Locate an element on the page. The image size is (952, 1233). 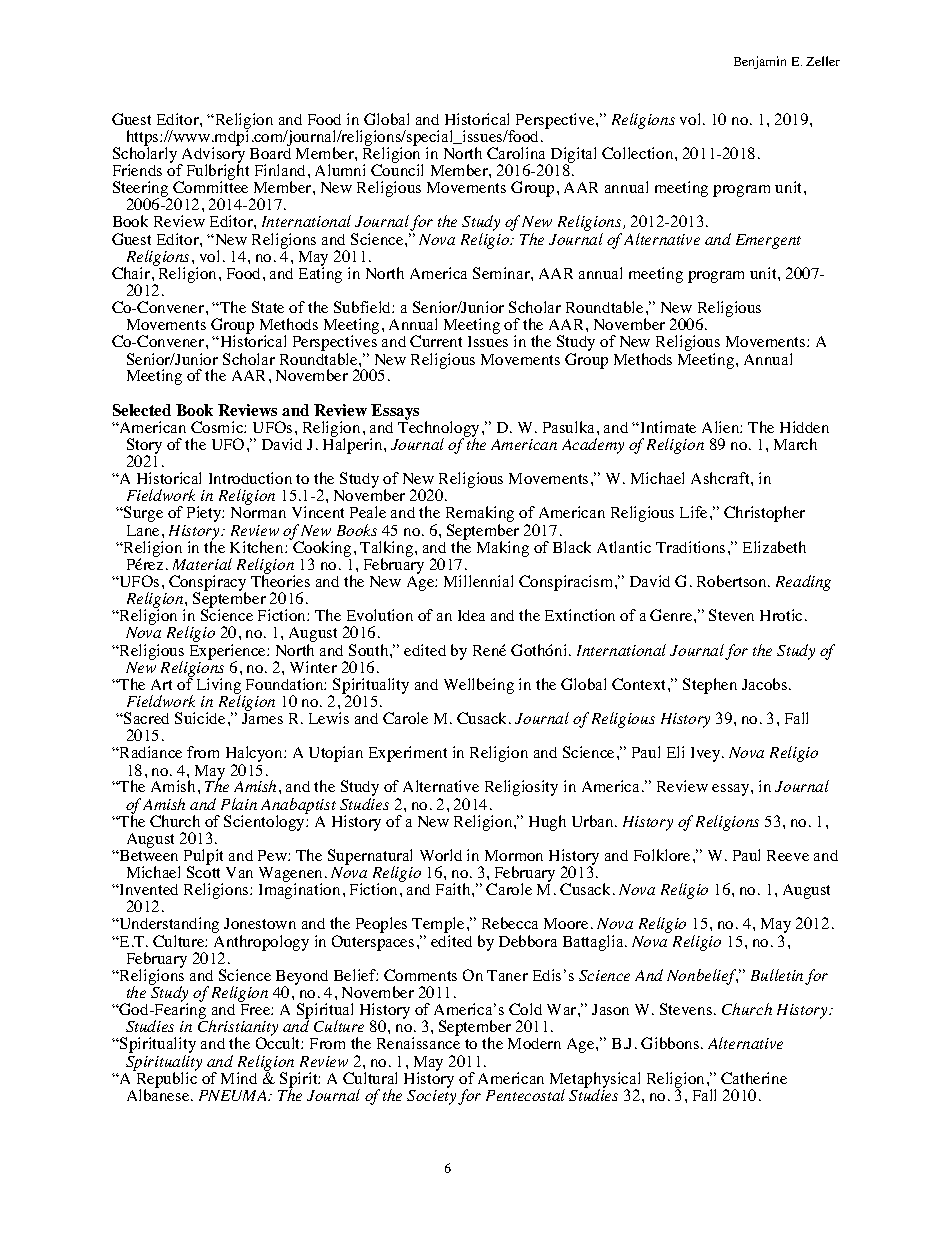
Selected is located at coordinates (142, 410).
